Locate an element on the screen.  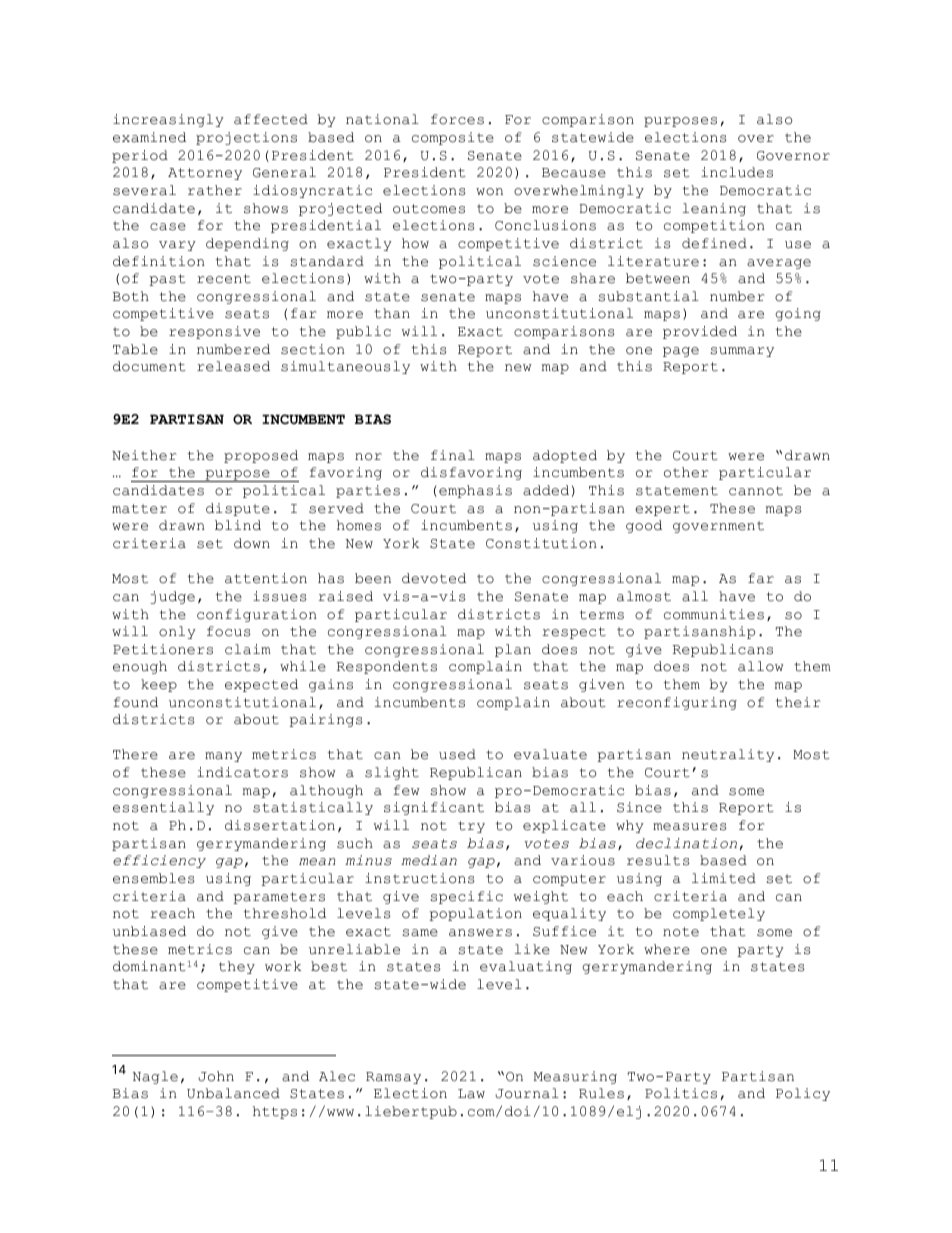
composite is located at coordinates (453, 138).
